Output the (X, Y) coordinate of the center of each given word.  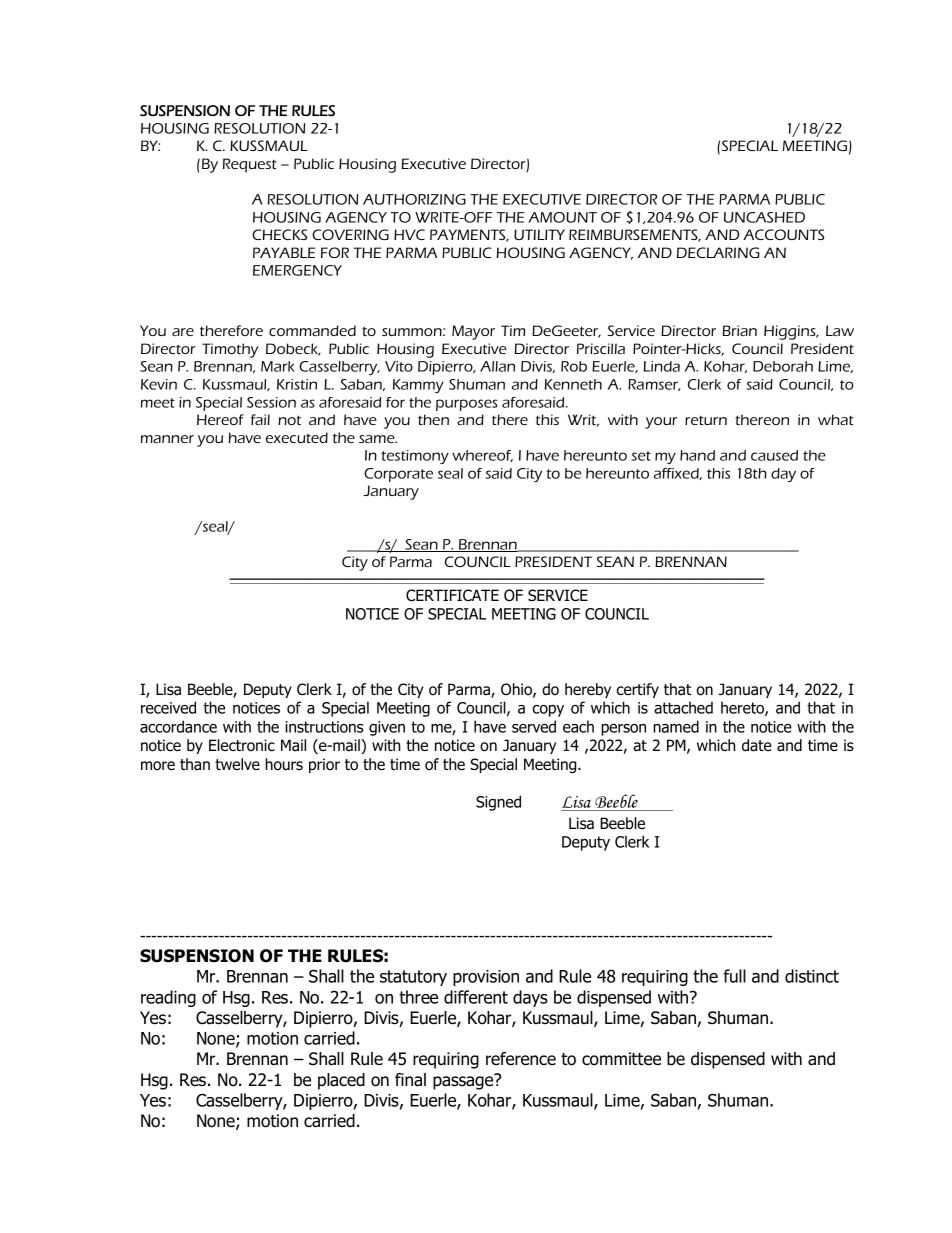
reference (521, 1059)
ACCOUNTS (784, 234)
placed (341, 1081)
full (734, 976)
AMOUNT (562, 217)
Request (250, 165)
